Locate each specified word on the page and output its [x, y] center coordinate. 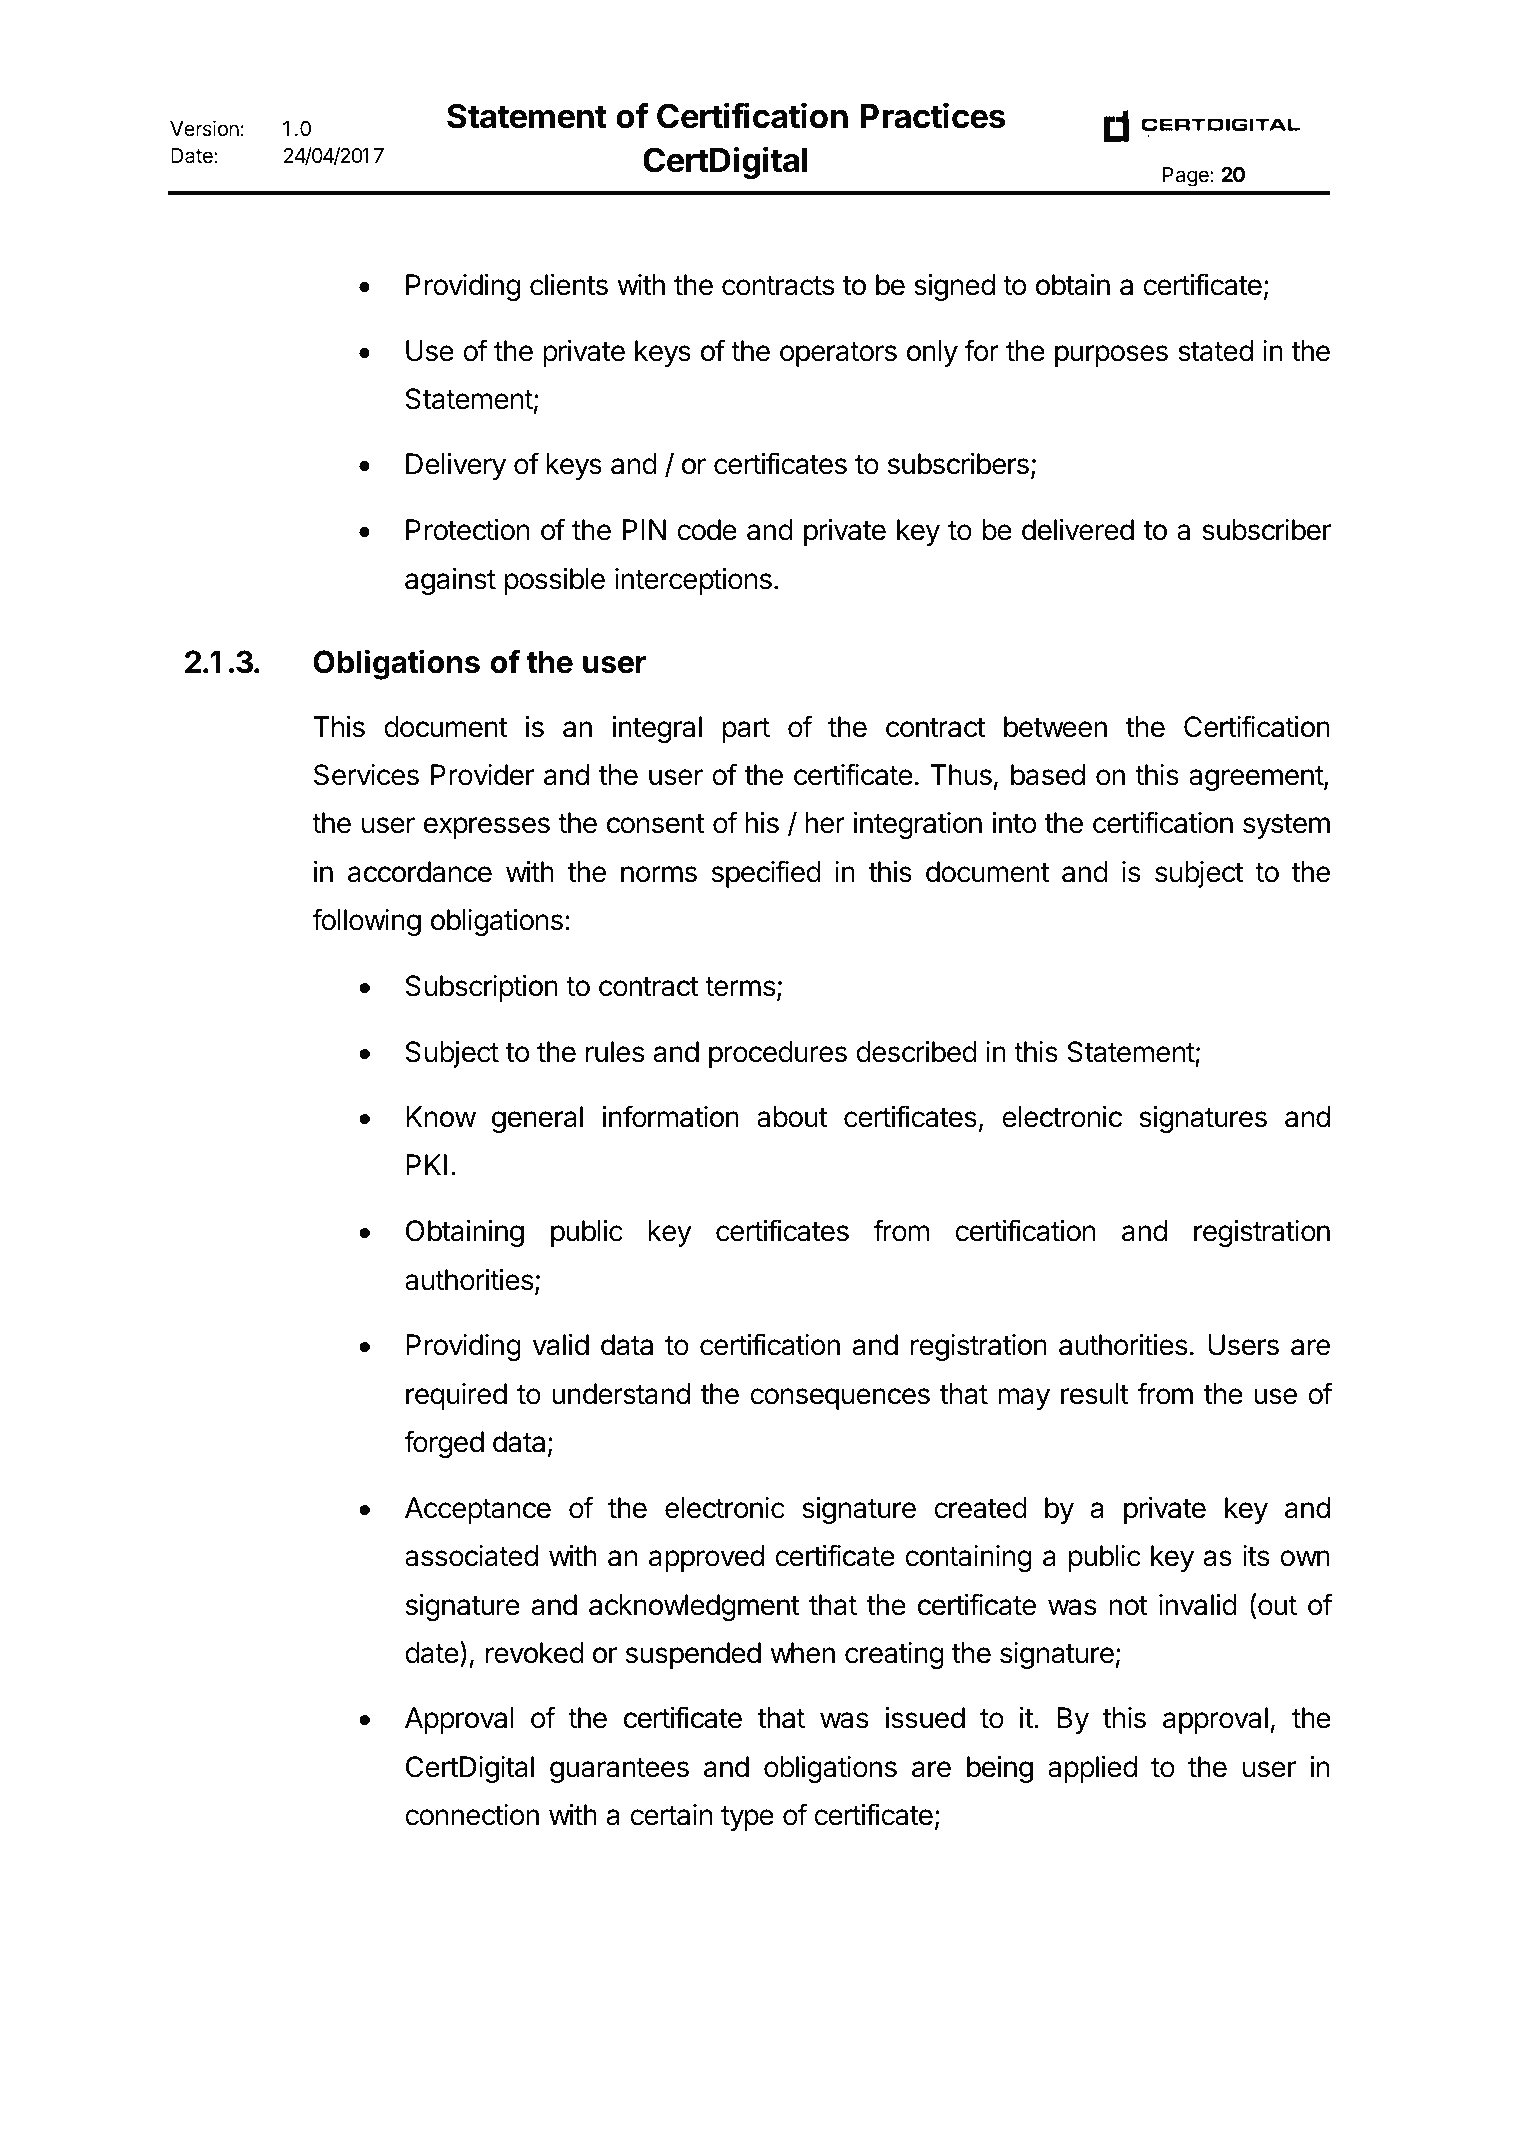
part [746, 730]
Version [204, 128]
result [1095, 1394]
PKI [426, 1164]
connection [472, 1815]
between [1055, 727]
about [792, 1117]
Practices [932, 115]
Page [1187, 177]
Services [366, 775]
